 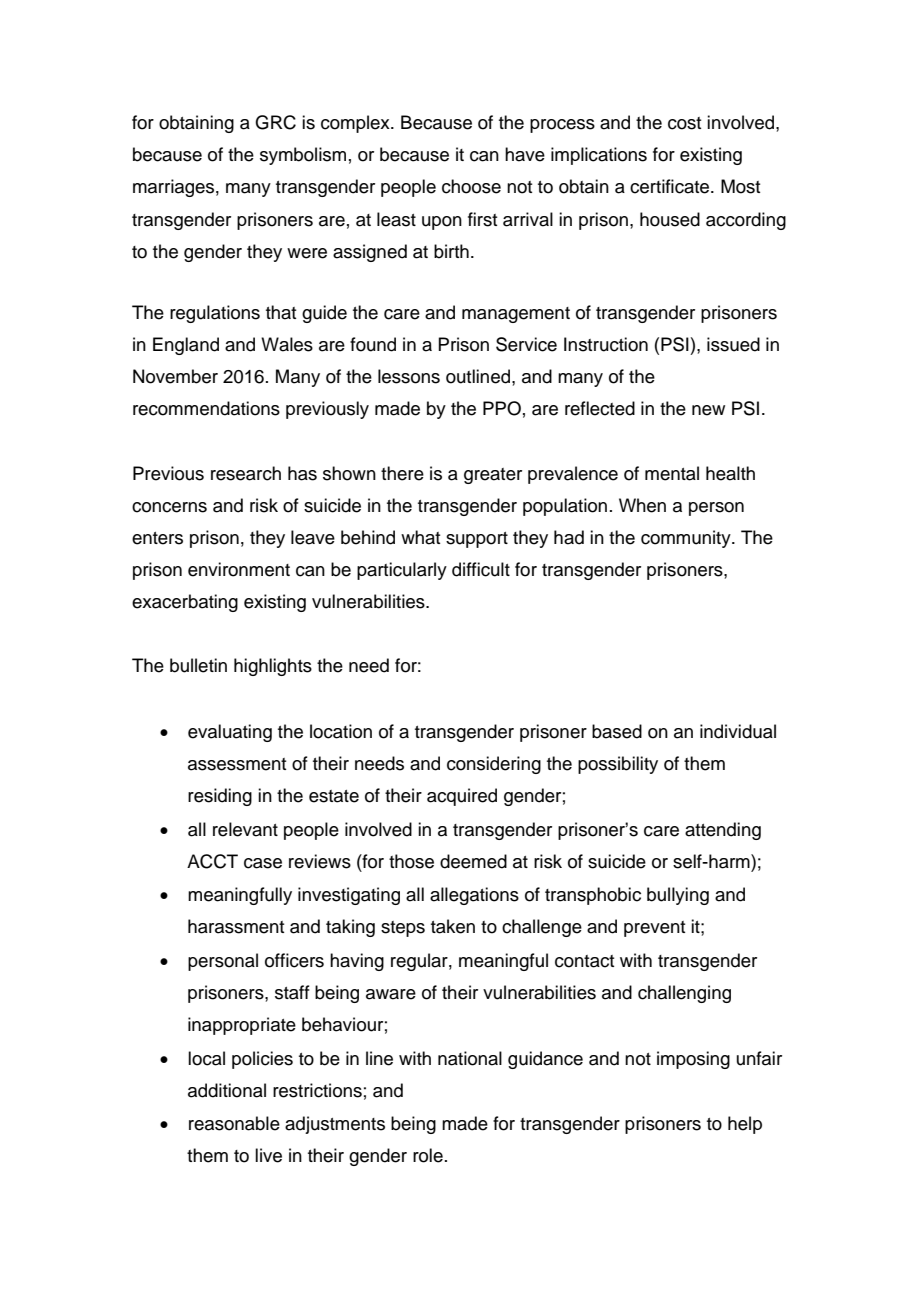 I want to click on choose, so click(x=471, y=186).
